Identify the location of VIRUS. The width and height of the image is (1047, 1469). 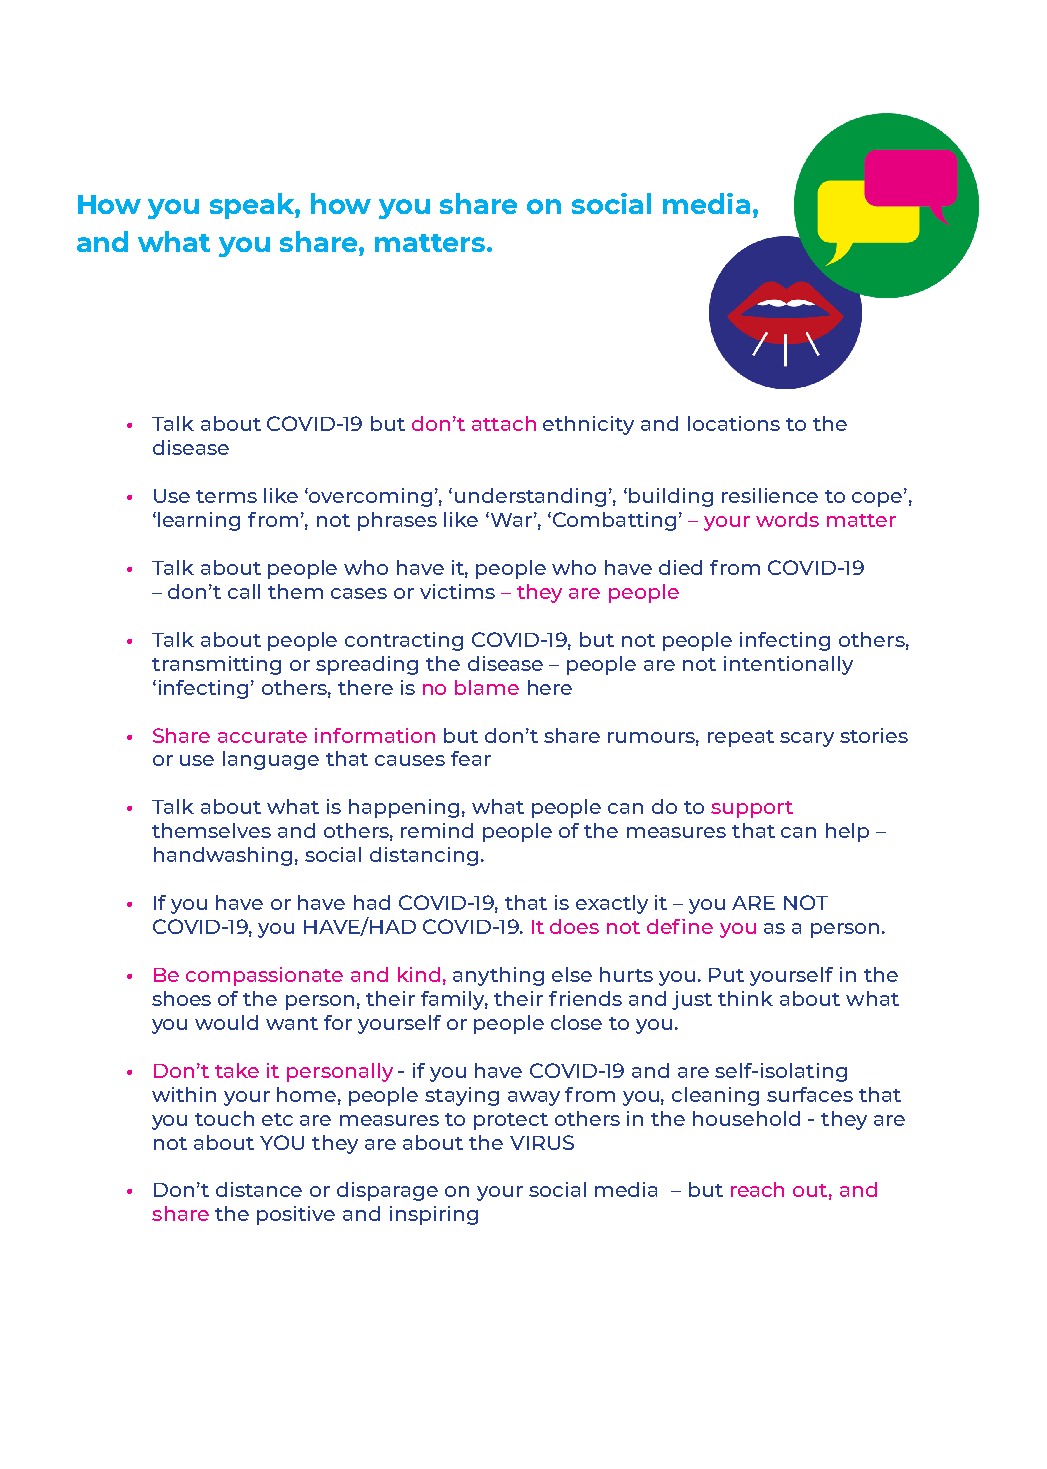
(542, 1142).
